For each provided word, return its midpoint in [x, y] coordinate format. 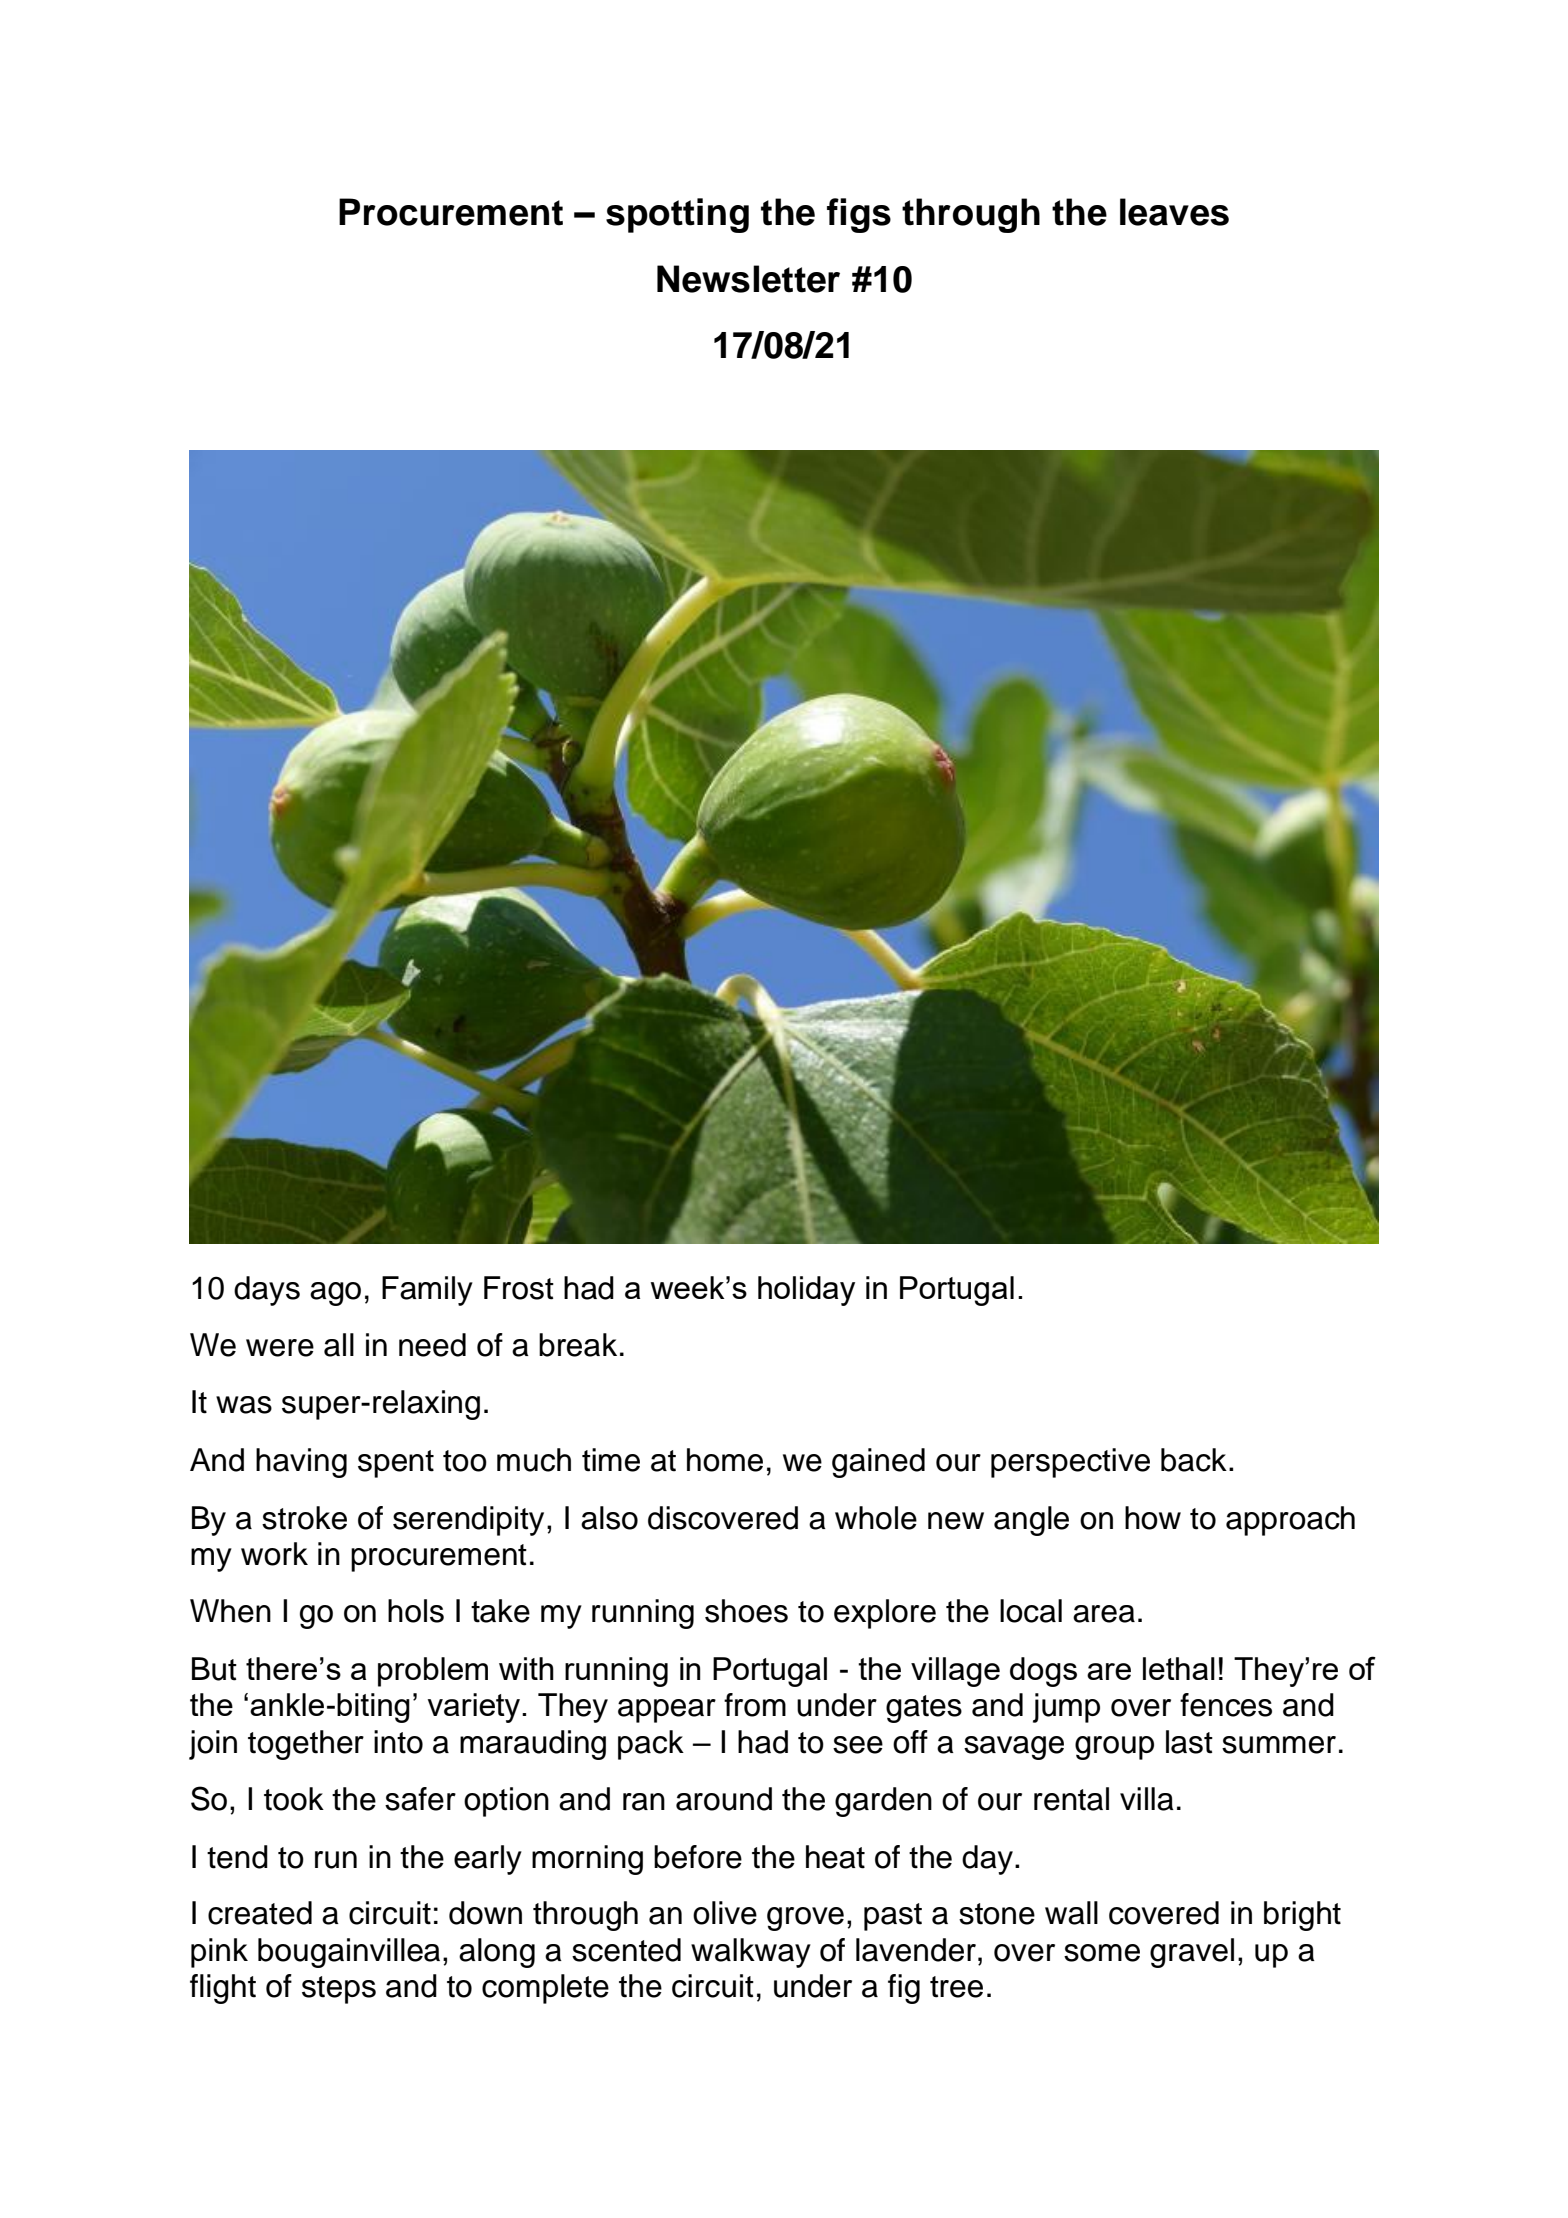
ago [335, 1294]
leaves [1174, 212]
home [725, 1460]
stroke [304, 1518]
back [1194, 1460]
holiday [806, 1291]
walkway [751, 1953]
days [267, 1291]
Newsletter [748, 279]
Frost [519, 1288]
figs [859, 215]
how [1153, 1518]
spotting [677, 215]
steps [339, 1990]
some [1102, 1953]
